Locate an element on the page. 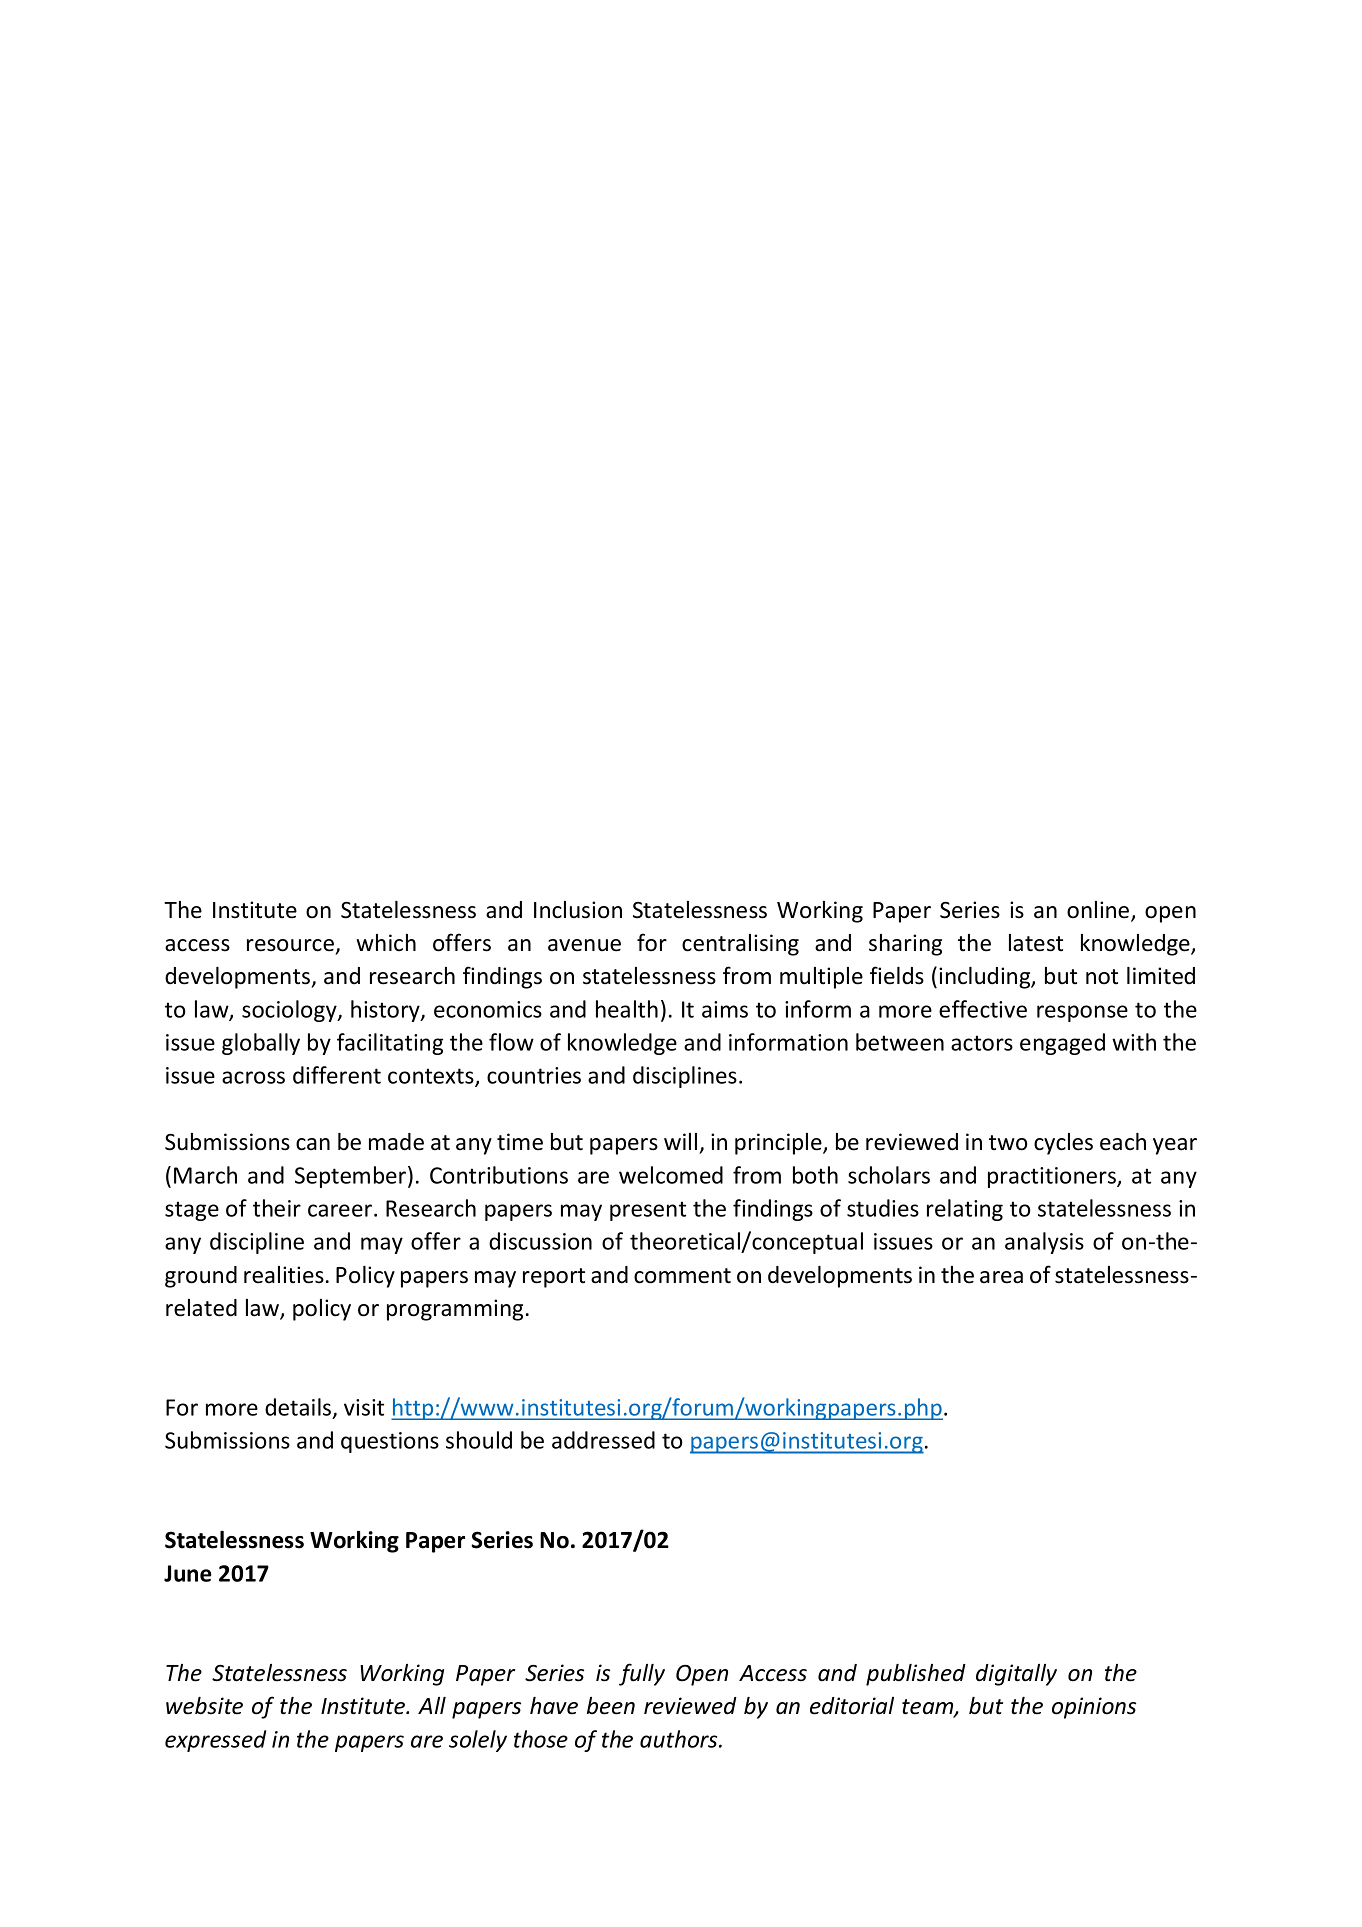 This image has height=1927, width=1362. questions is located at coordinates (390, 1442).
